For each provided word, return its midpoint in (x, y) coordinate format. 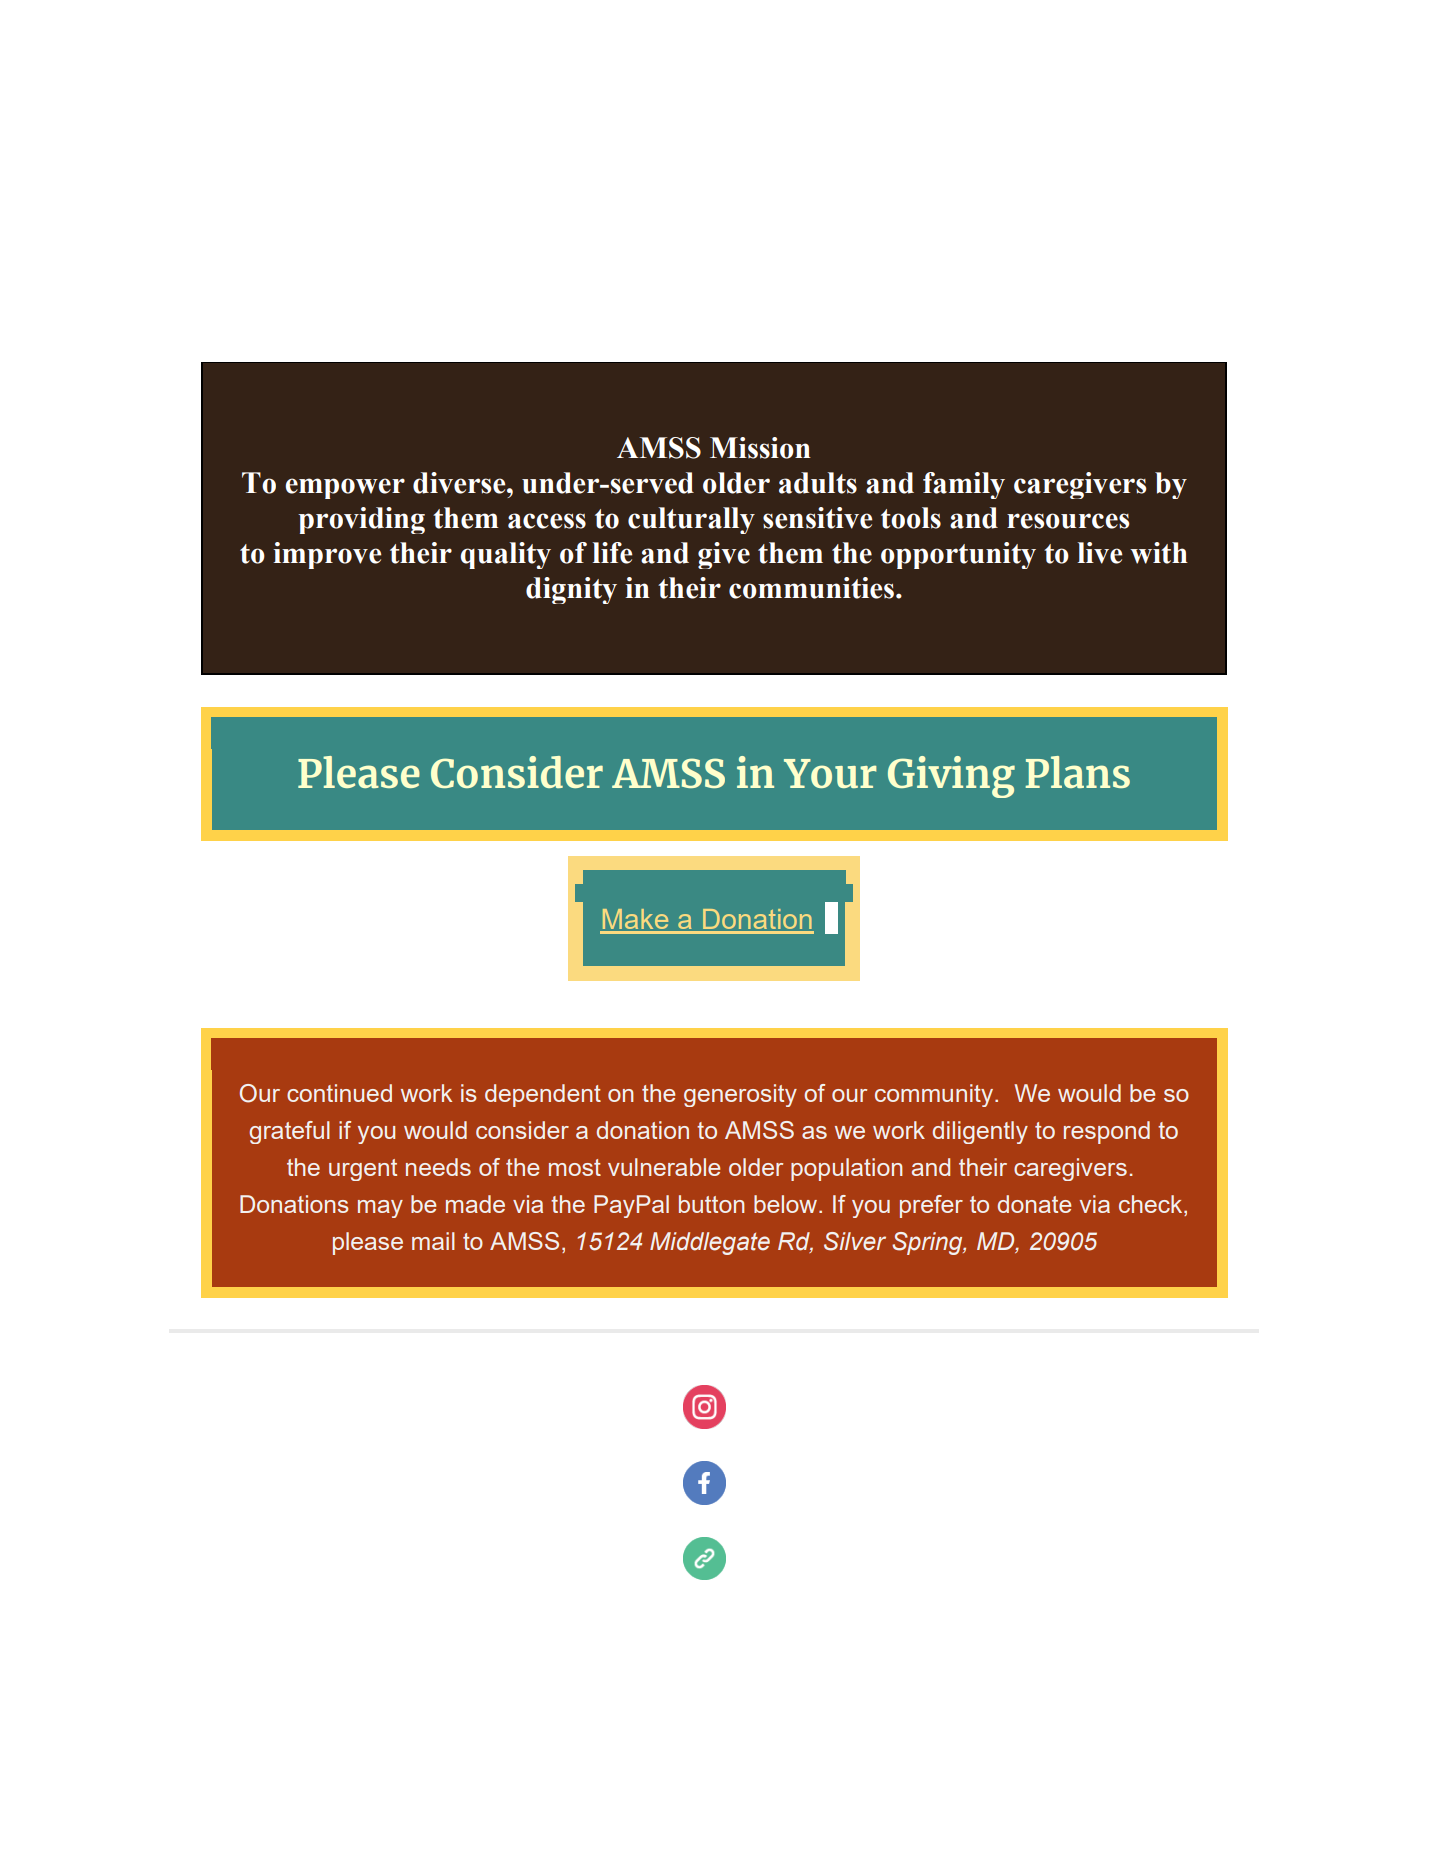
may (380, 1209)
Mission (760, 448)
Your (830, 773)
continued (339, 1093)
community (935, 1095)
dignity (571, 590)
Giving (951, 777)
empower (345, 488)
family (964, 485)
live (1100, 553)
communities (811, 588)
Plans (1077, 772)
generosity (740, 1095)
